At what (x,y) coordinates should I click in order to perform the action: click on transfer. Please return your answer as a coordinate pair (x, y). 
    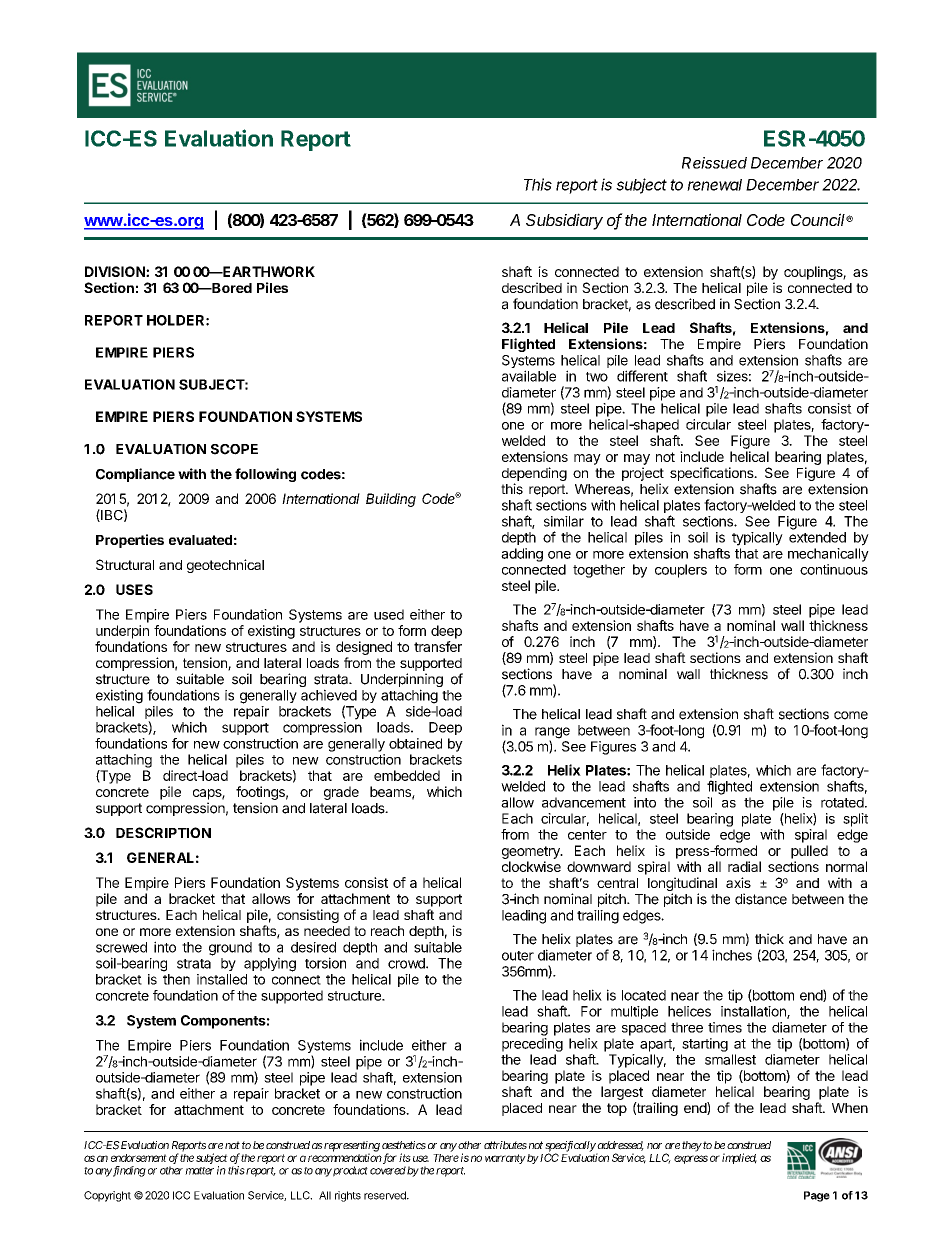
    Looking at the image, I should click on (438, 646).
